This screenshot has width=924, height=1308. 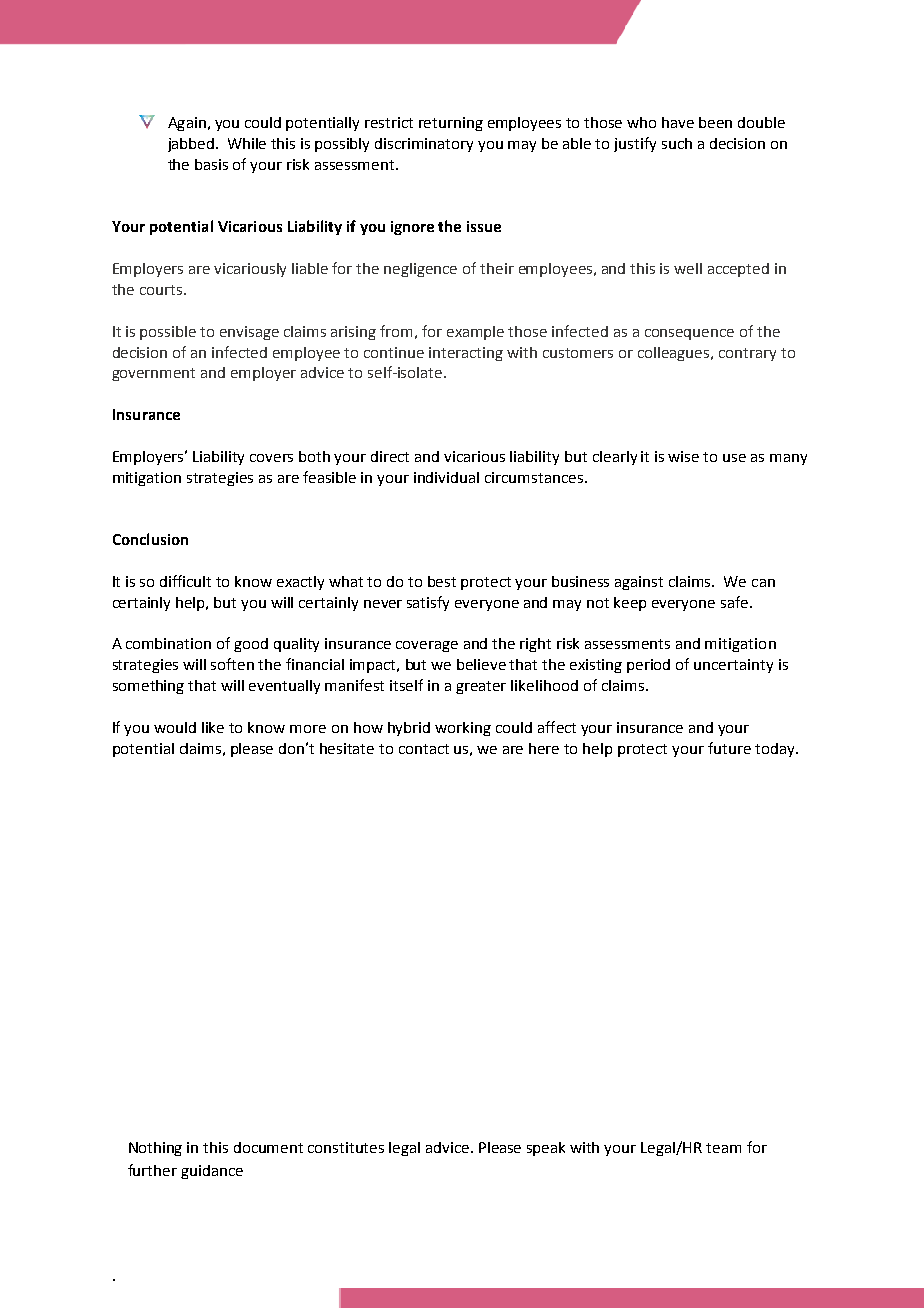 I want to click on returning, so click(x=451, y=124).
